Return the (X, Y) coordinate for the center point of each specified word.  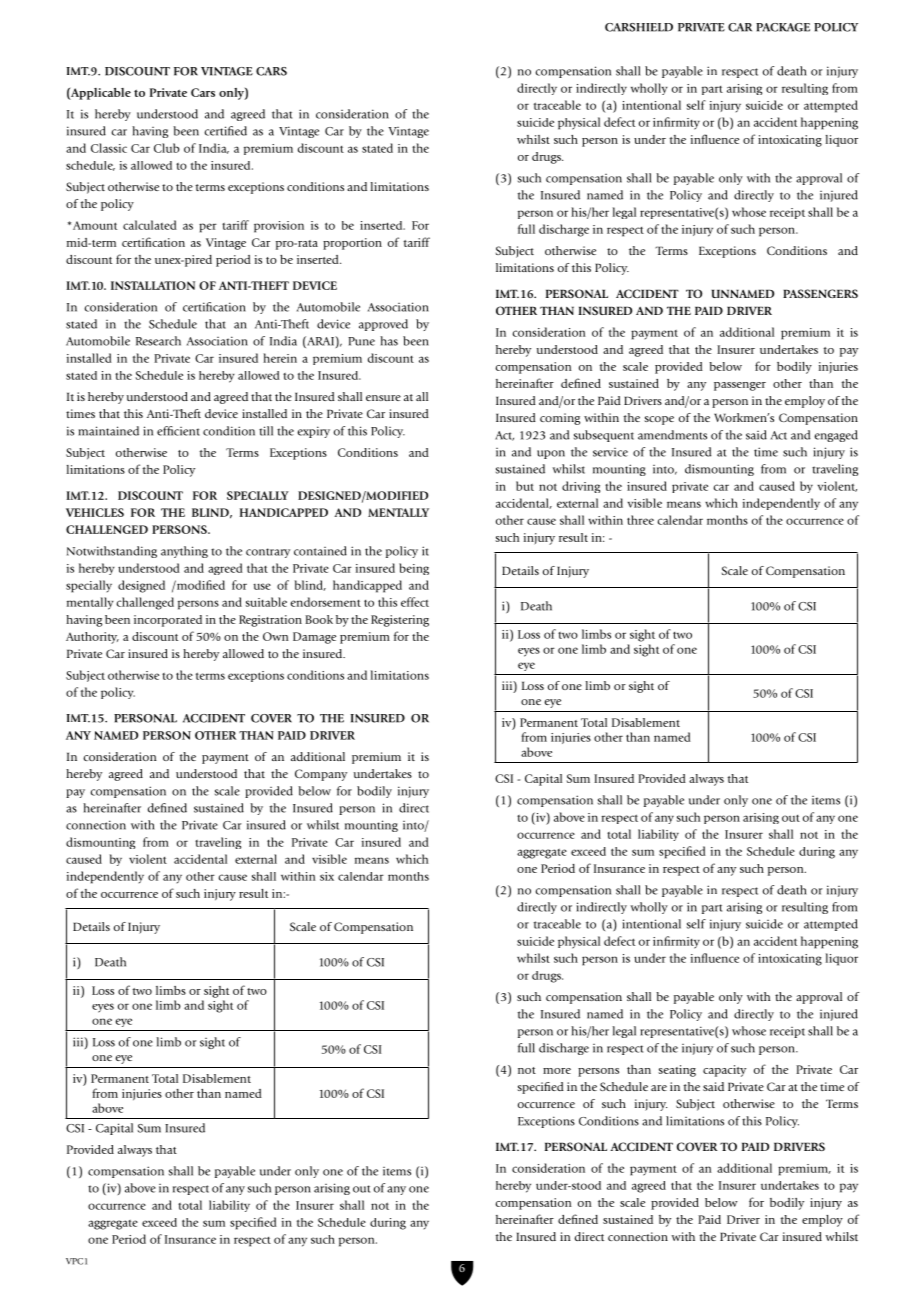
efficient (178, 431)
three (640, 520)
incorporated (168, 621)
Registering (400, 621)
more (557, 1071)
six (327, 876)
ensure (383, 398)
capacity (724, 1071)
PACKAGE (783, 27)
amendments (672, 435)
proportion (352, 244)
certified (226, 131)
